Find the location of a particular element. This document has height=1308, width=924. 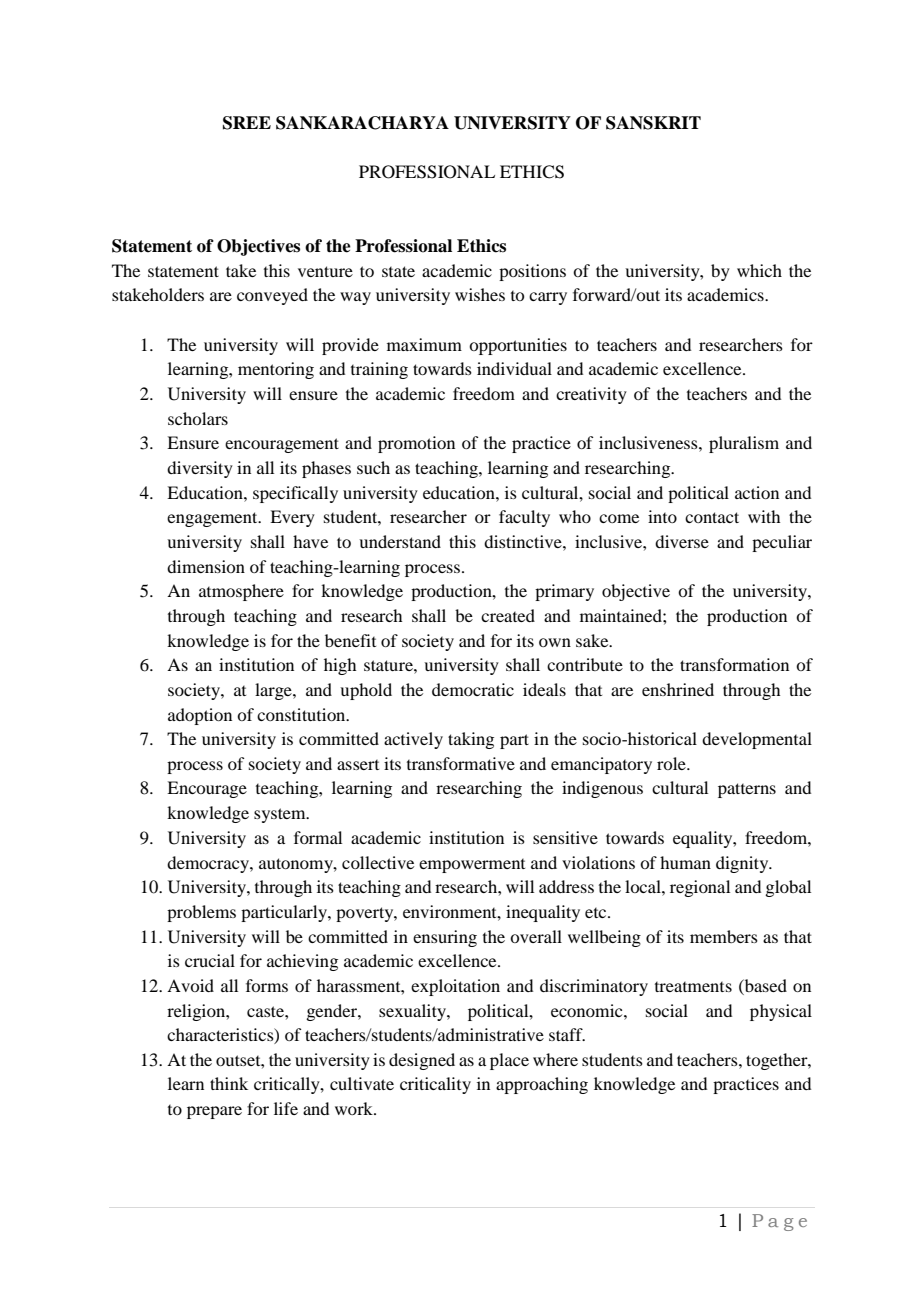

large is located at coordinates (274, 691).
